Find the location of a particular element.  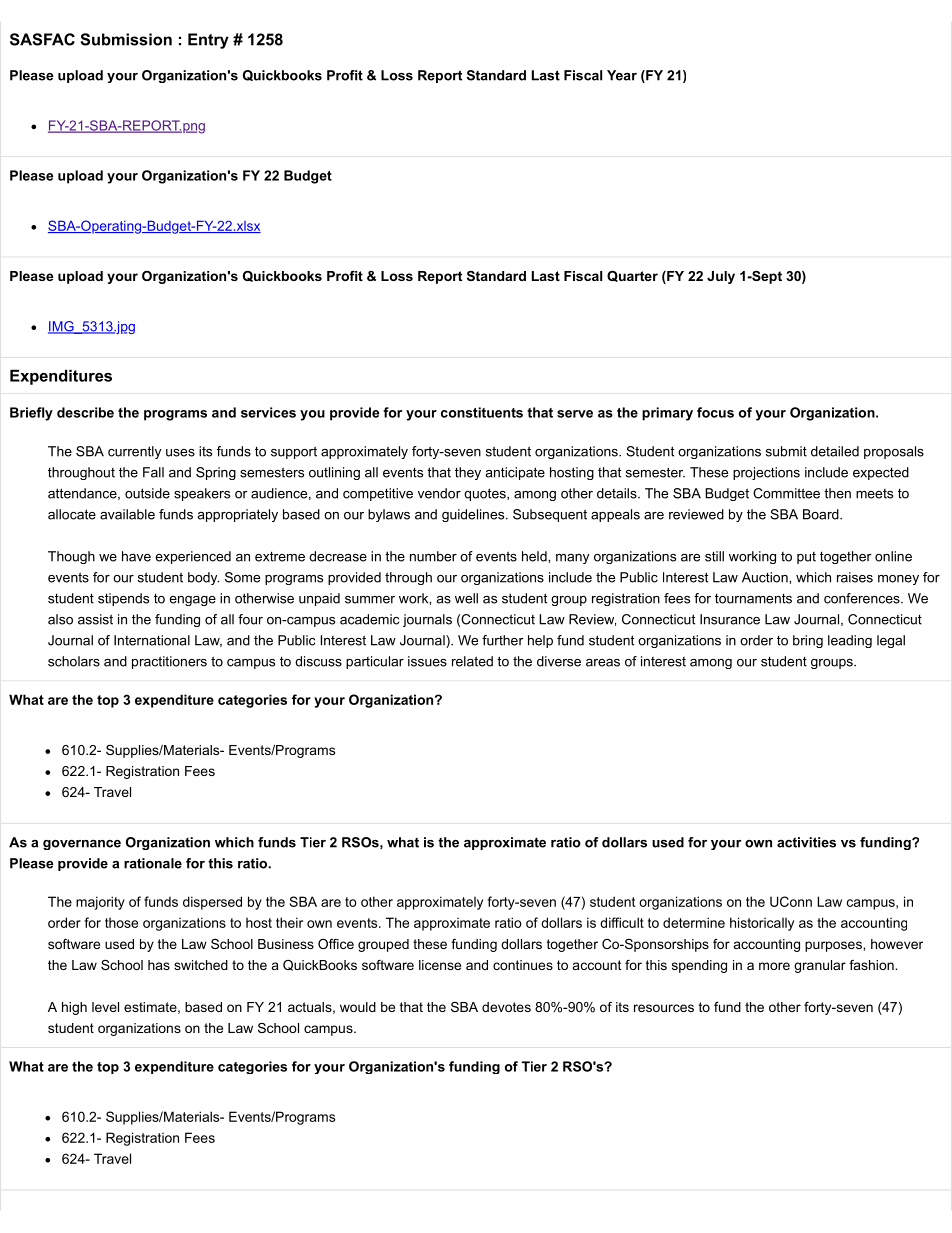

license is located at coordinates (440, 965).
